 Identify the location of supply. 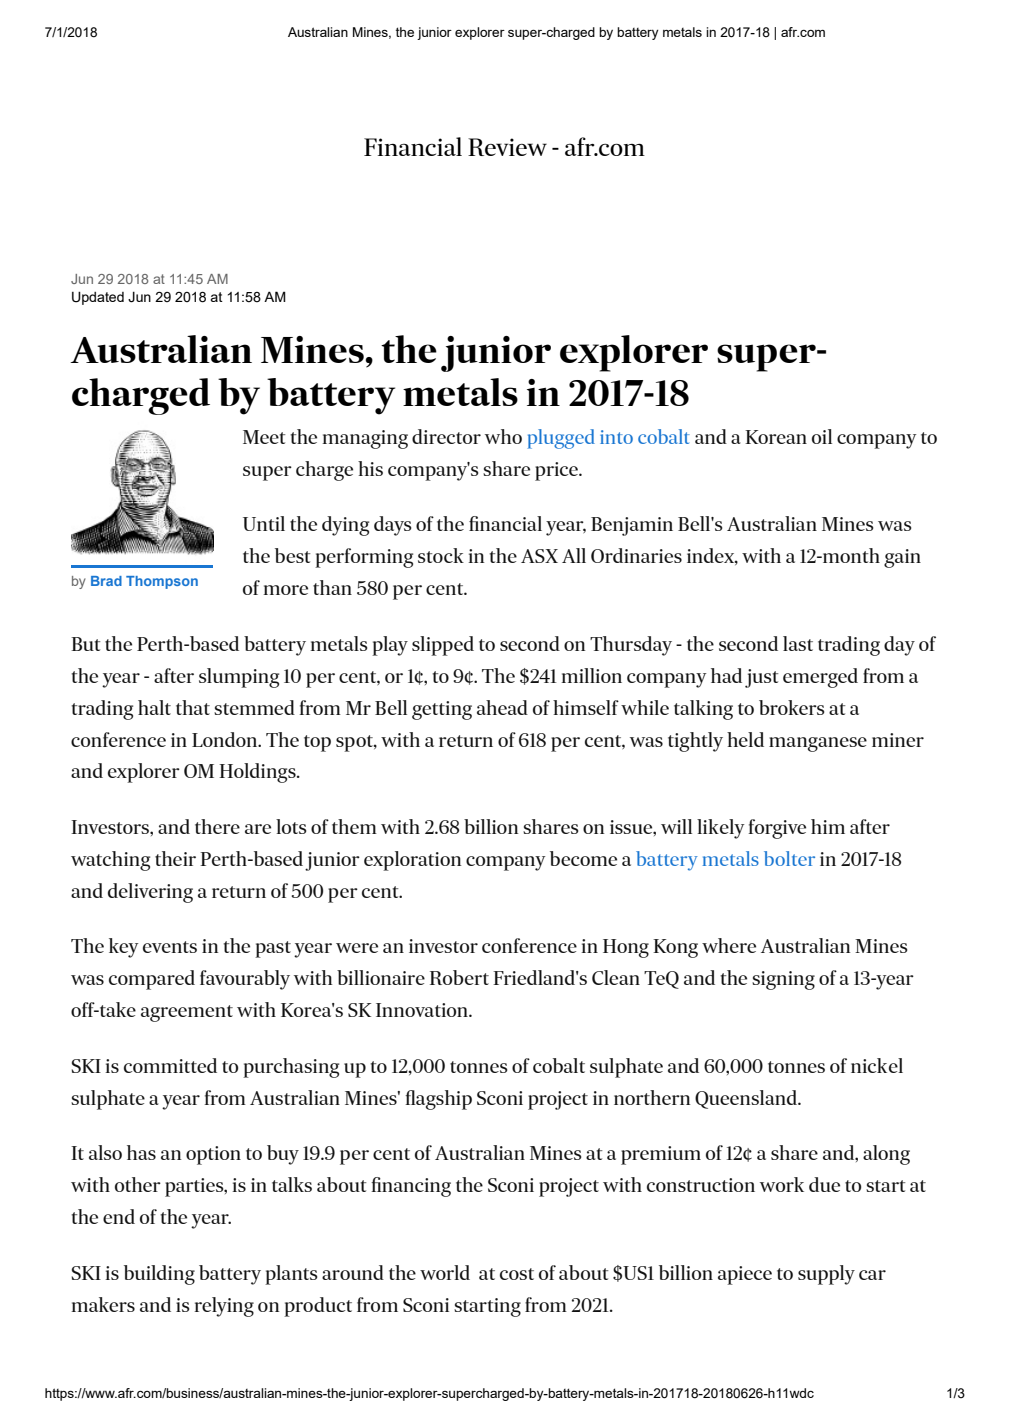
(826, 1275).
